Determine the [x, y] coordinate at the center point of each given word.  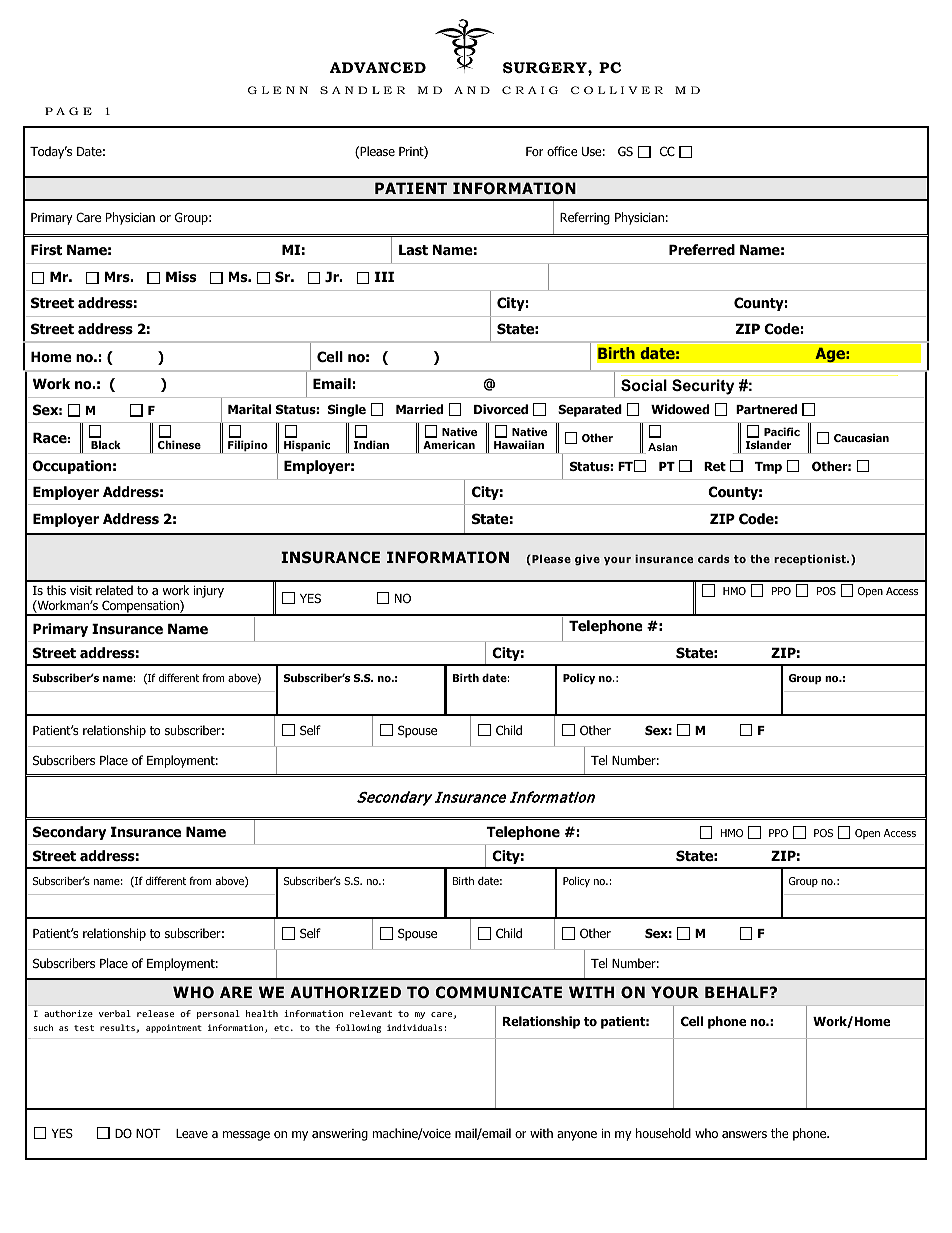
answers [744, 1134]
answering [340, 1135]
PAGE [68, 111]
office [562, 151]
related [114, 590]
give [587, 560]
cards [714, 558]
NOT [148, 1133]
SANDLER [362, 90]
